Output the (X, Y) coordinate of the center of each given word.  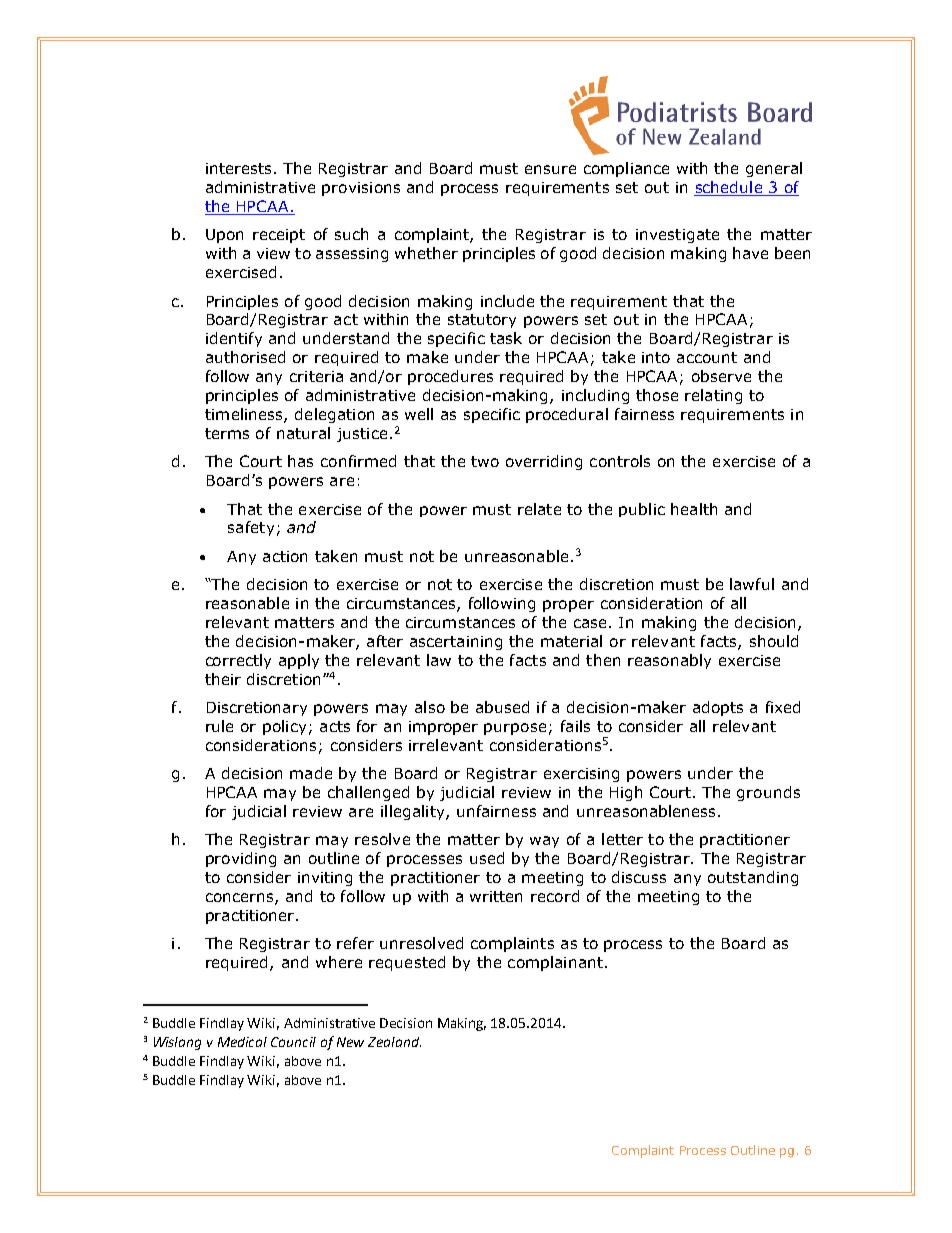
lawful (752, 584)
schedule (729, 188)
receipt (279, 236)
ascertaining (456, 643)
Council (293, 1042)
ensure (550, 169)
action (285, 556)
